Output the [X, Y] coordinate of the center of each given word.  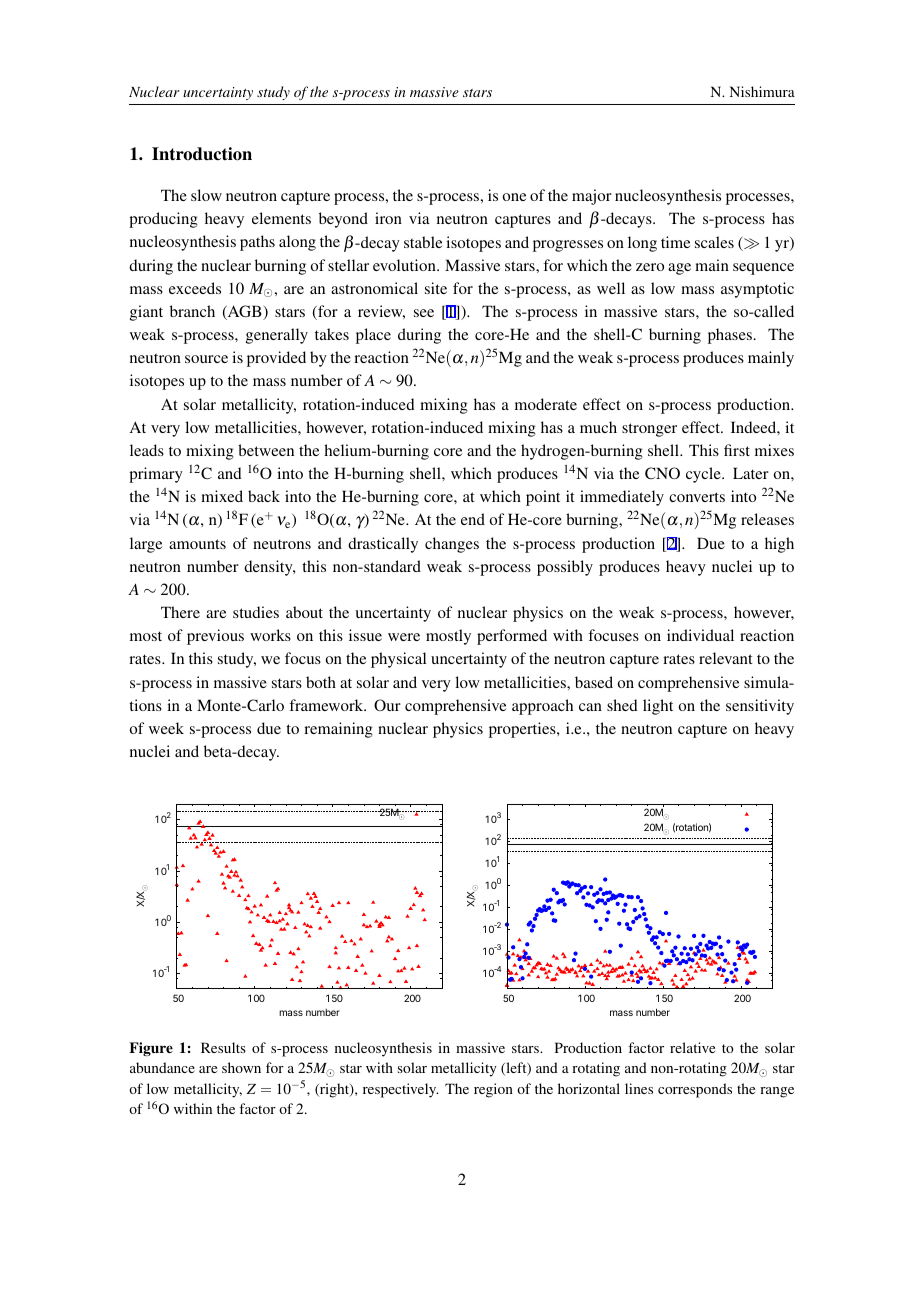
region [493, 1090]
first [737, 450]
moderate [546, 404]
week [166, 728]
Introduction [202, 154]
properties [523, 730]
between [266, 450]
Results [223, 1047]
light [658, 707]
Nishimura [762, 91]
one [514, 197]
